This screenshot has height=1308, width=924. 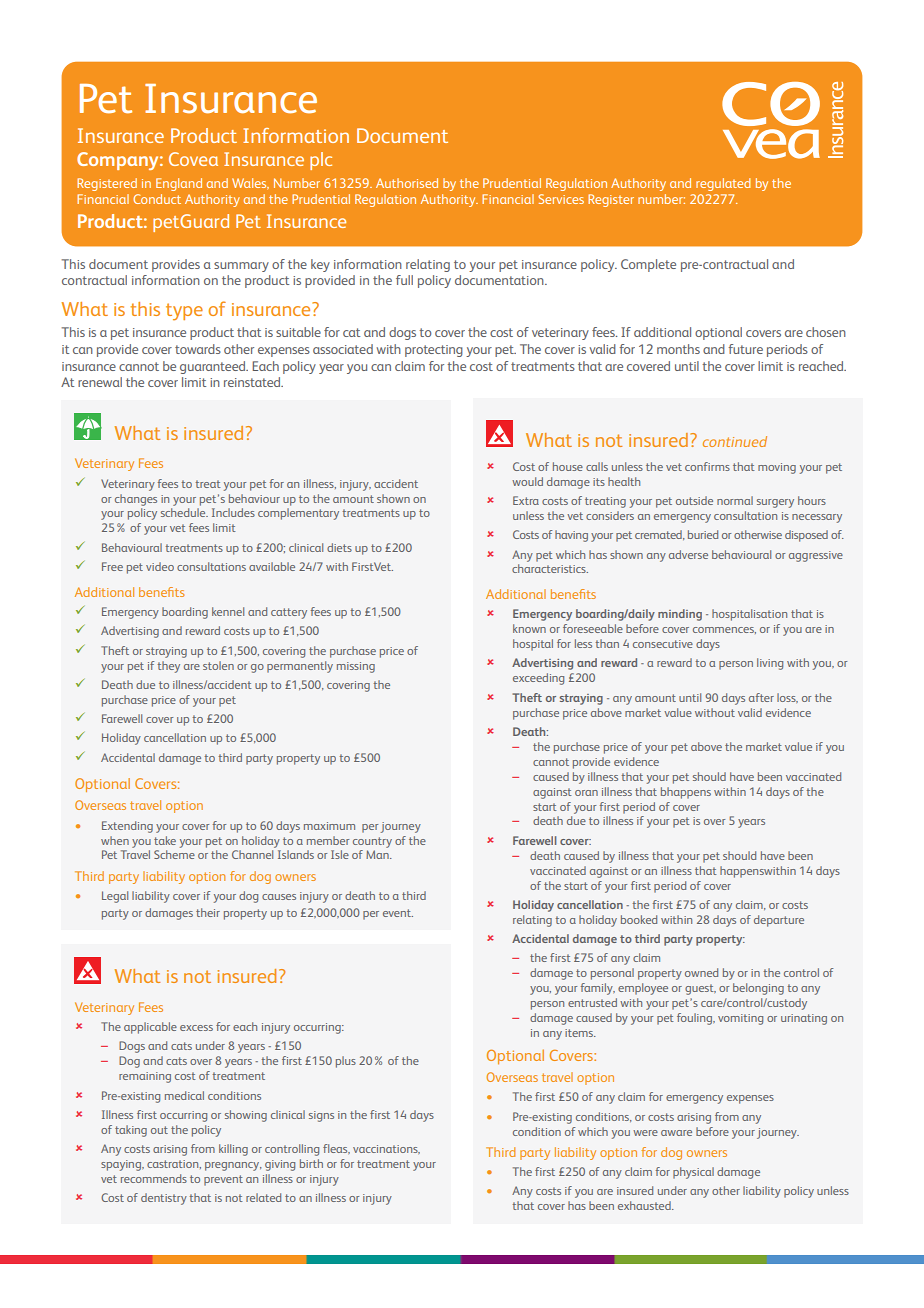 I want to click on country, so click(x=372, y=842).
